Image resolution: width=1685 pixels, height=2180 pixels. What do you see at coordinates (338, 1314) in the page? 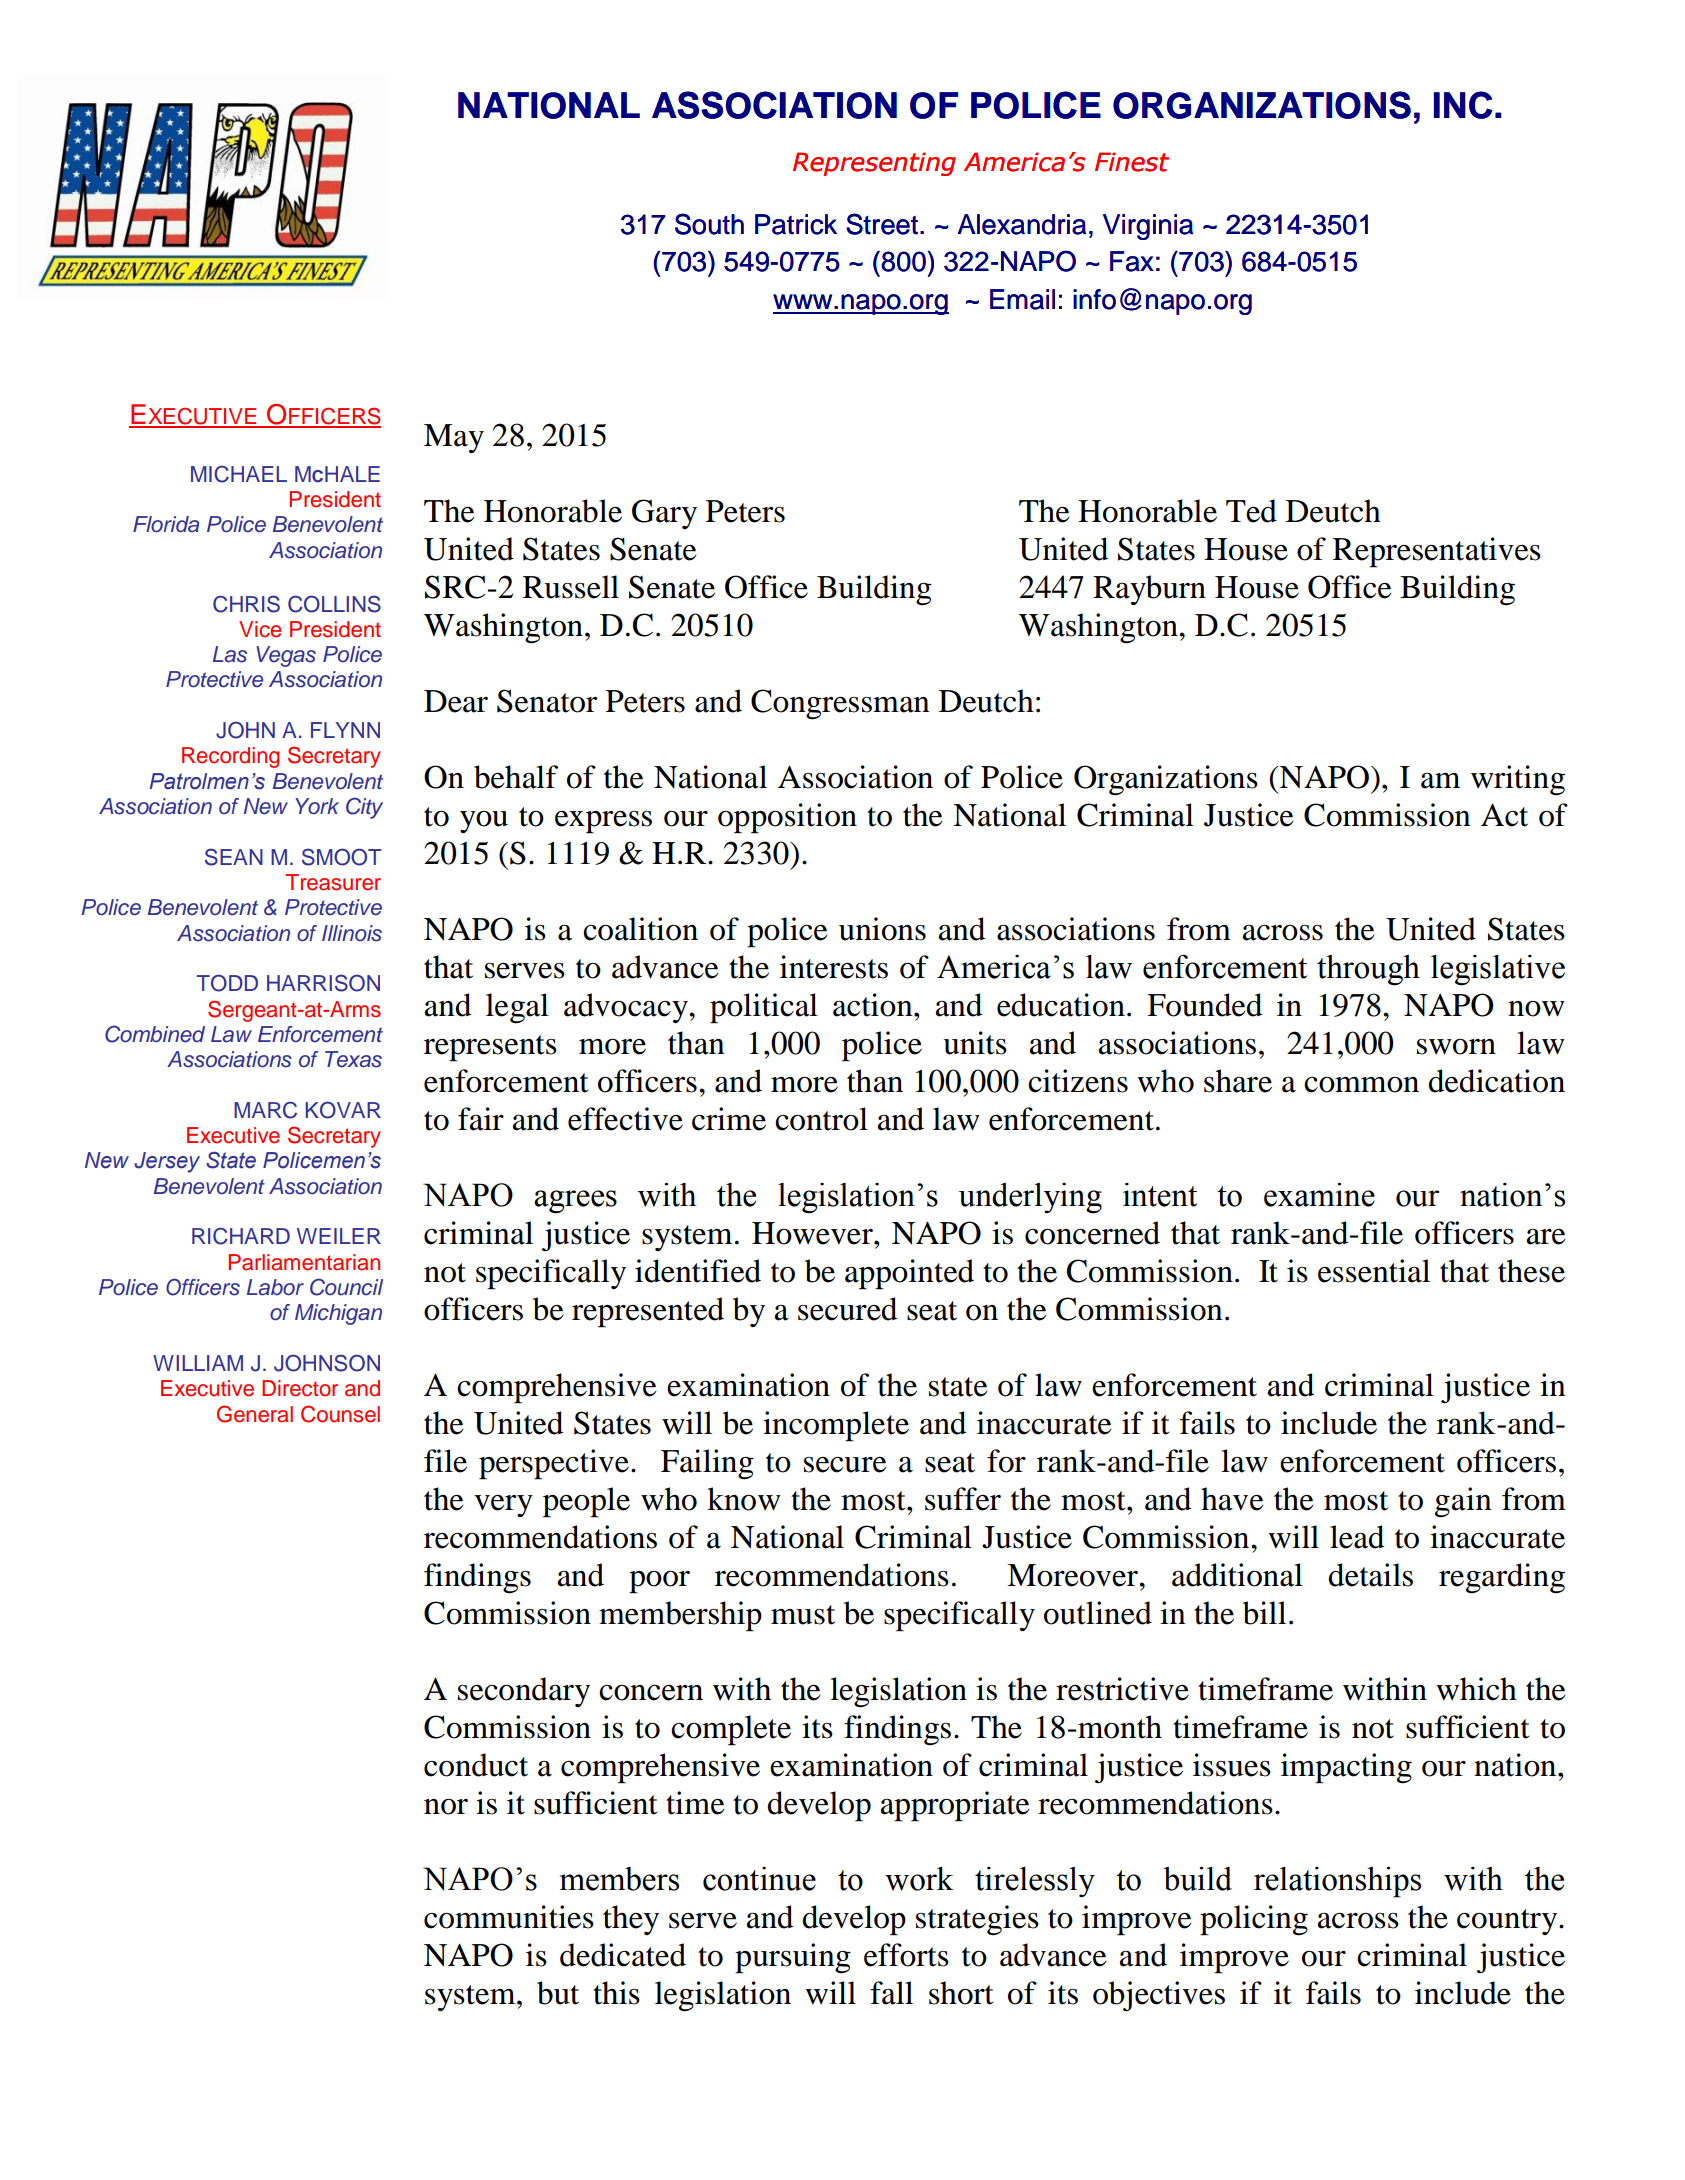
I see `Michigan` at bounding box center [338, 1314].
